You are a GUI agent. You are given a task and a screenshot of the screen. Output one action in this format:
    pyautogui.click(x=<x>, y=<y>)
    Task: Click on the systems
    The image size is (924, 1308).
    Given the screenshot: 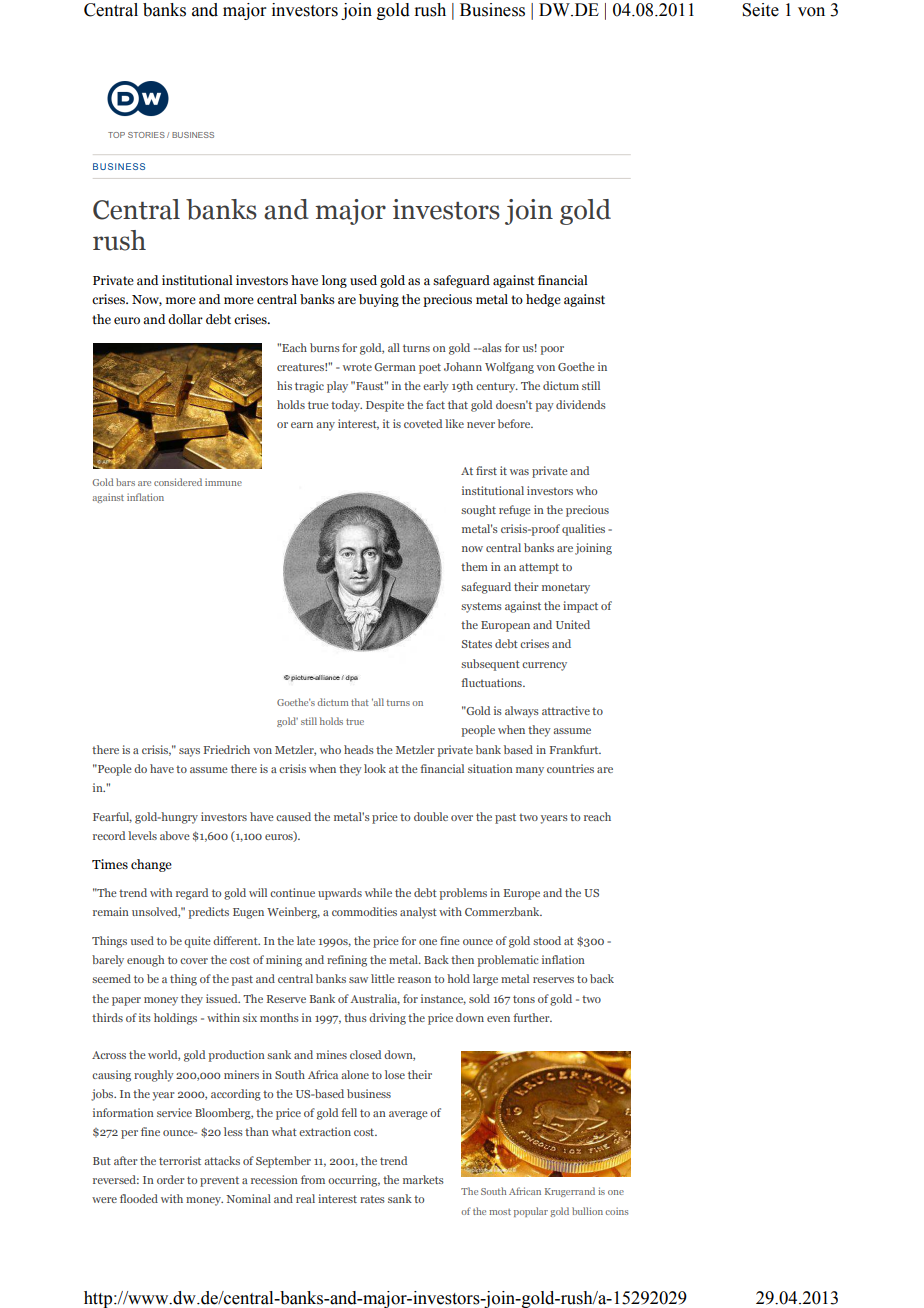 What is the action you would take?
    pyautogui.click(x=481, y=607)
